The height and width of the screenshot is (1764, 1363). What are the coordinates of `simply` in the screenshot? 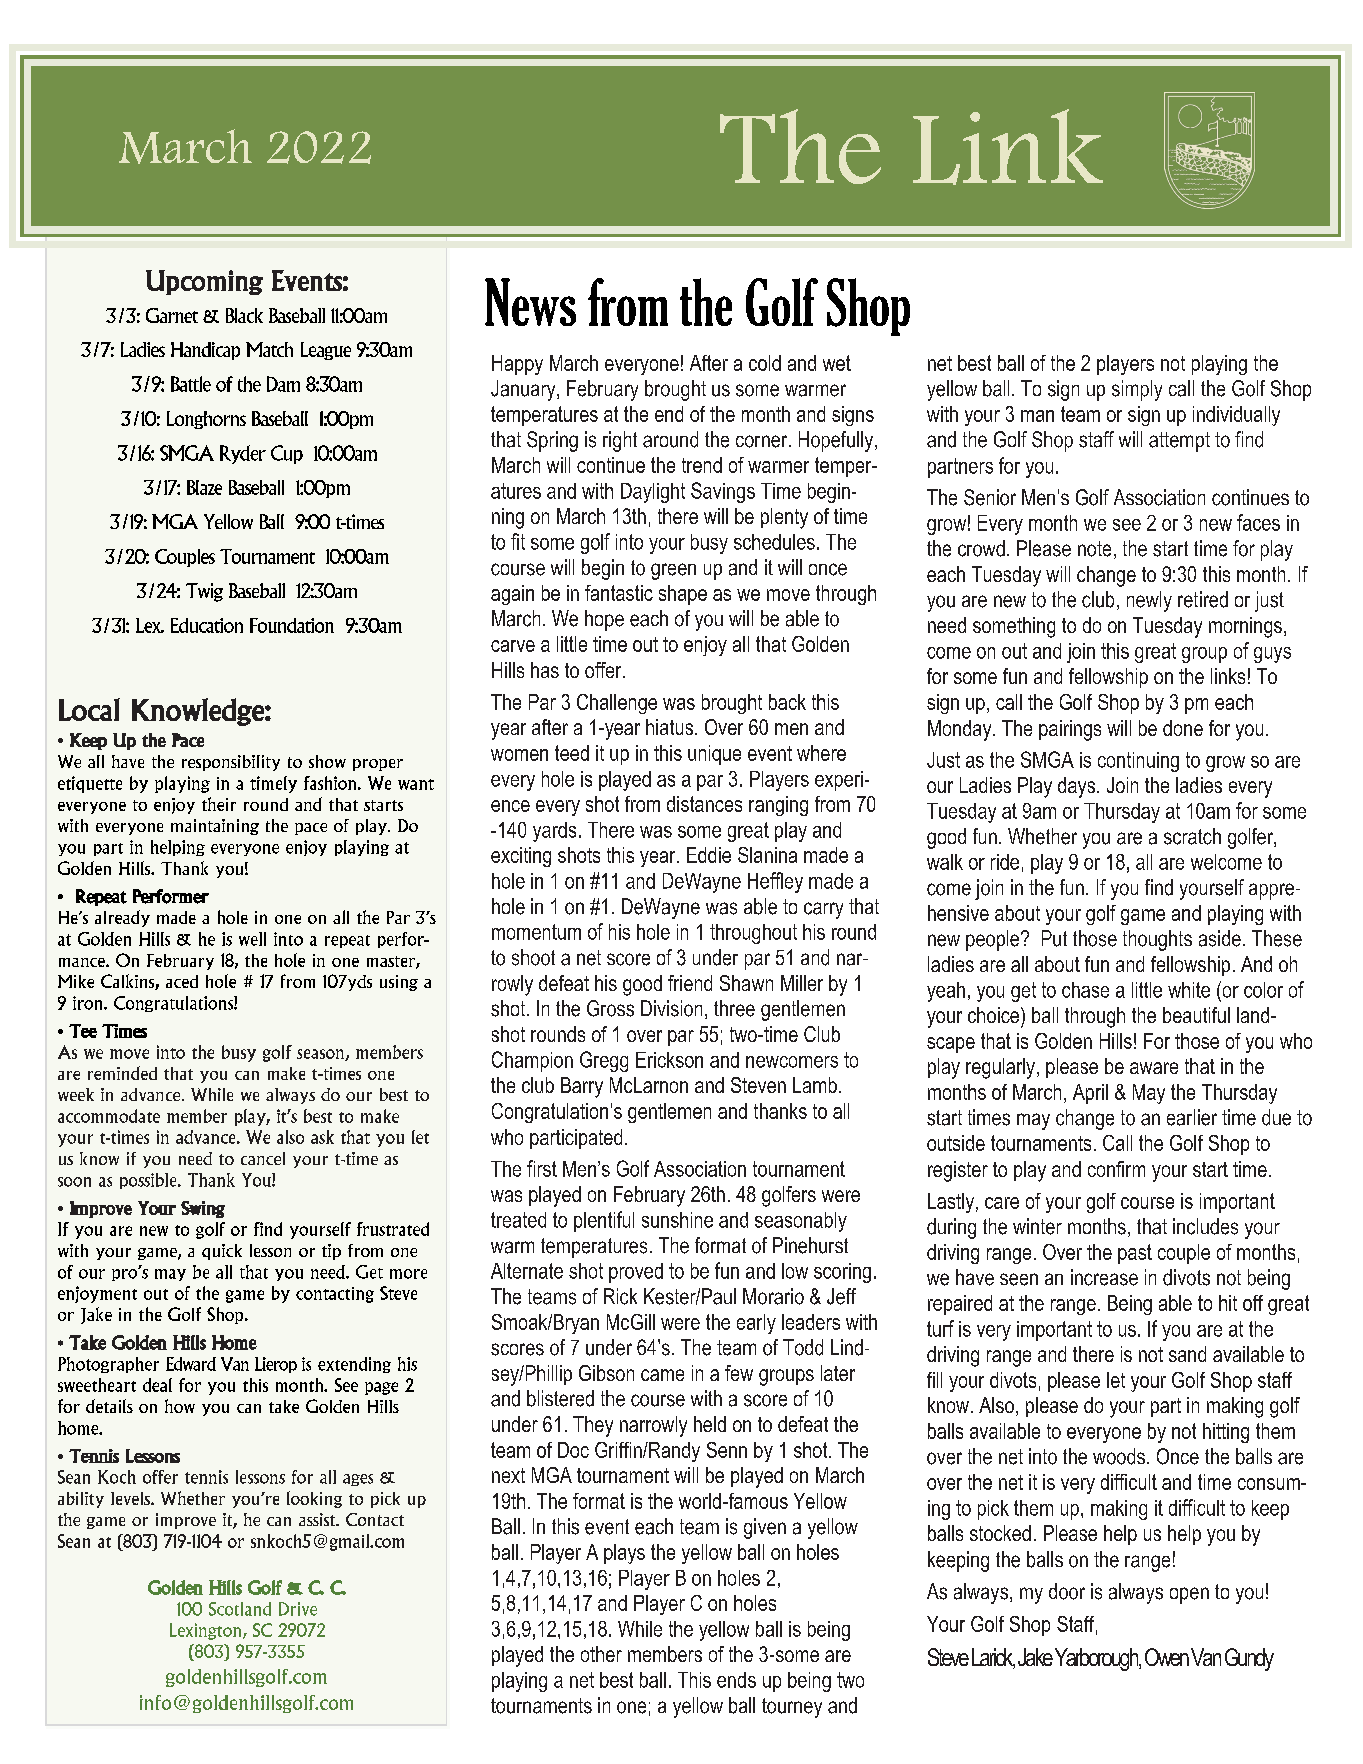 It's located at (1137, 390).
